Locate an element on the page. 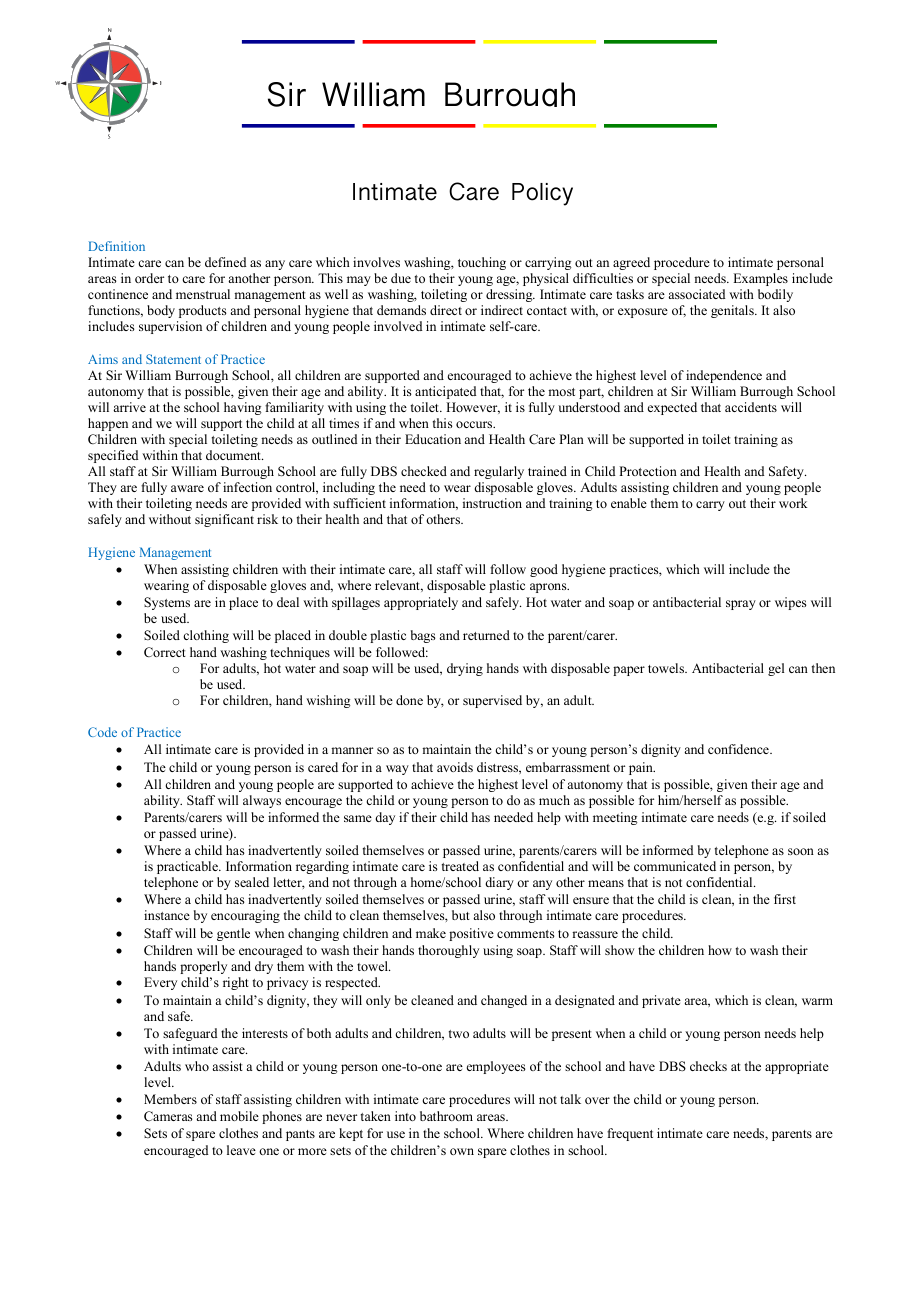 This image has height=1308, width=924. touching is located at coordinates (482, 263).
